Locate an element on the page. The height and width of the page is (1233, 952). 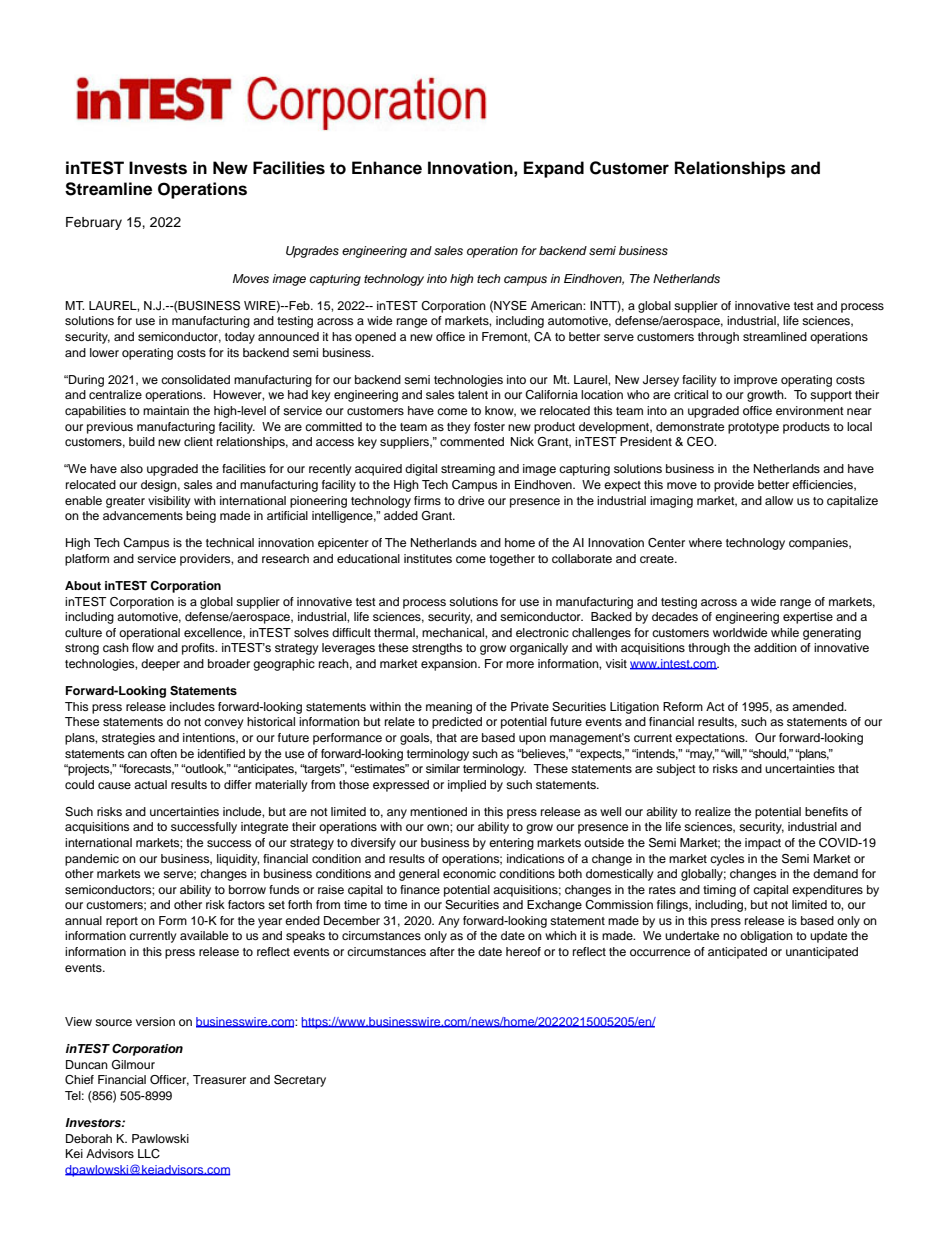
Expand is located at coordinates (554, 169).
